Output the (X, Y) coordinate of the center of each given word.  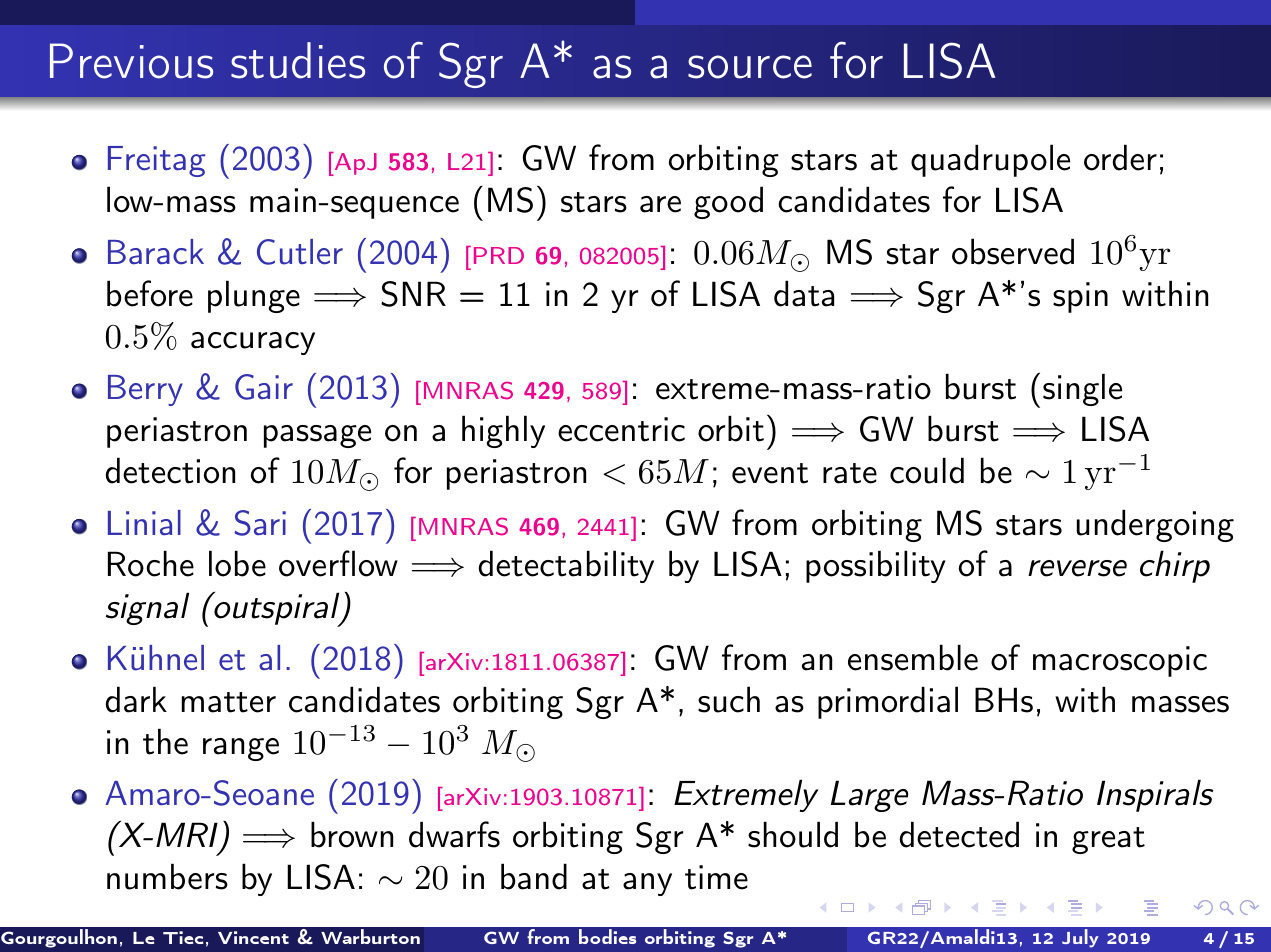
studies (298, 60)
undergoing (1155, 525)
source (750, 67)
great (1108, 840)
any (647, 884)
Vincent (253, 937)
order (1120, 157)
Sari (260, 523)
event (770, 473)
